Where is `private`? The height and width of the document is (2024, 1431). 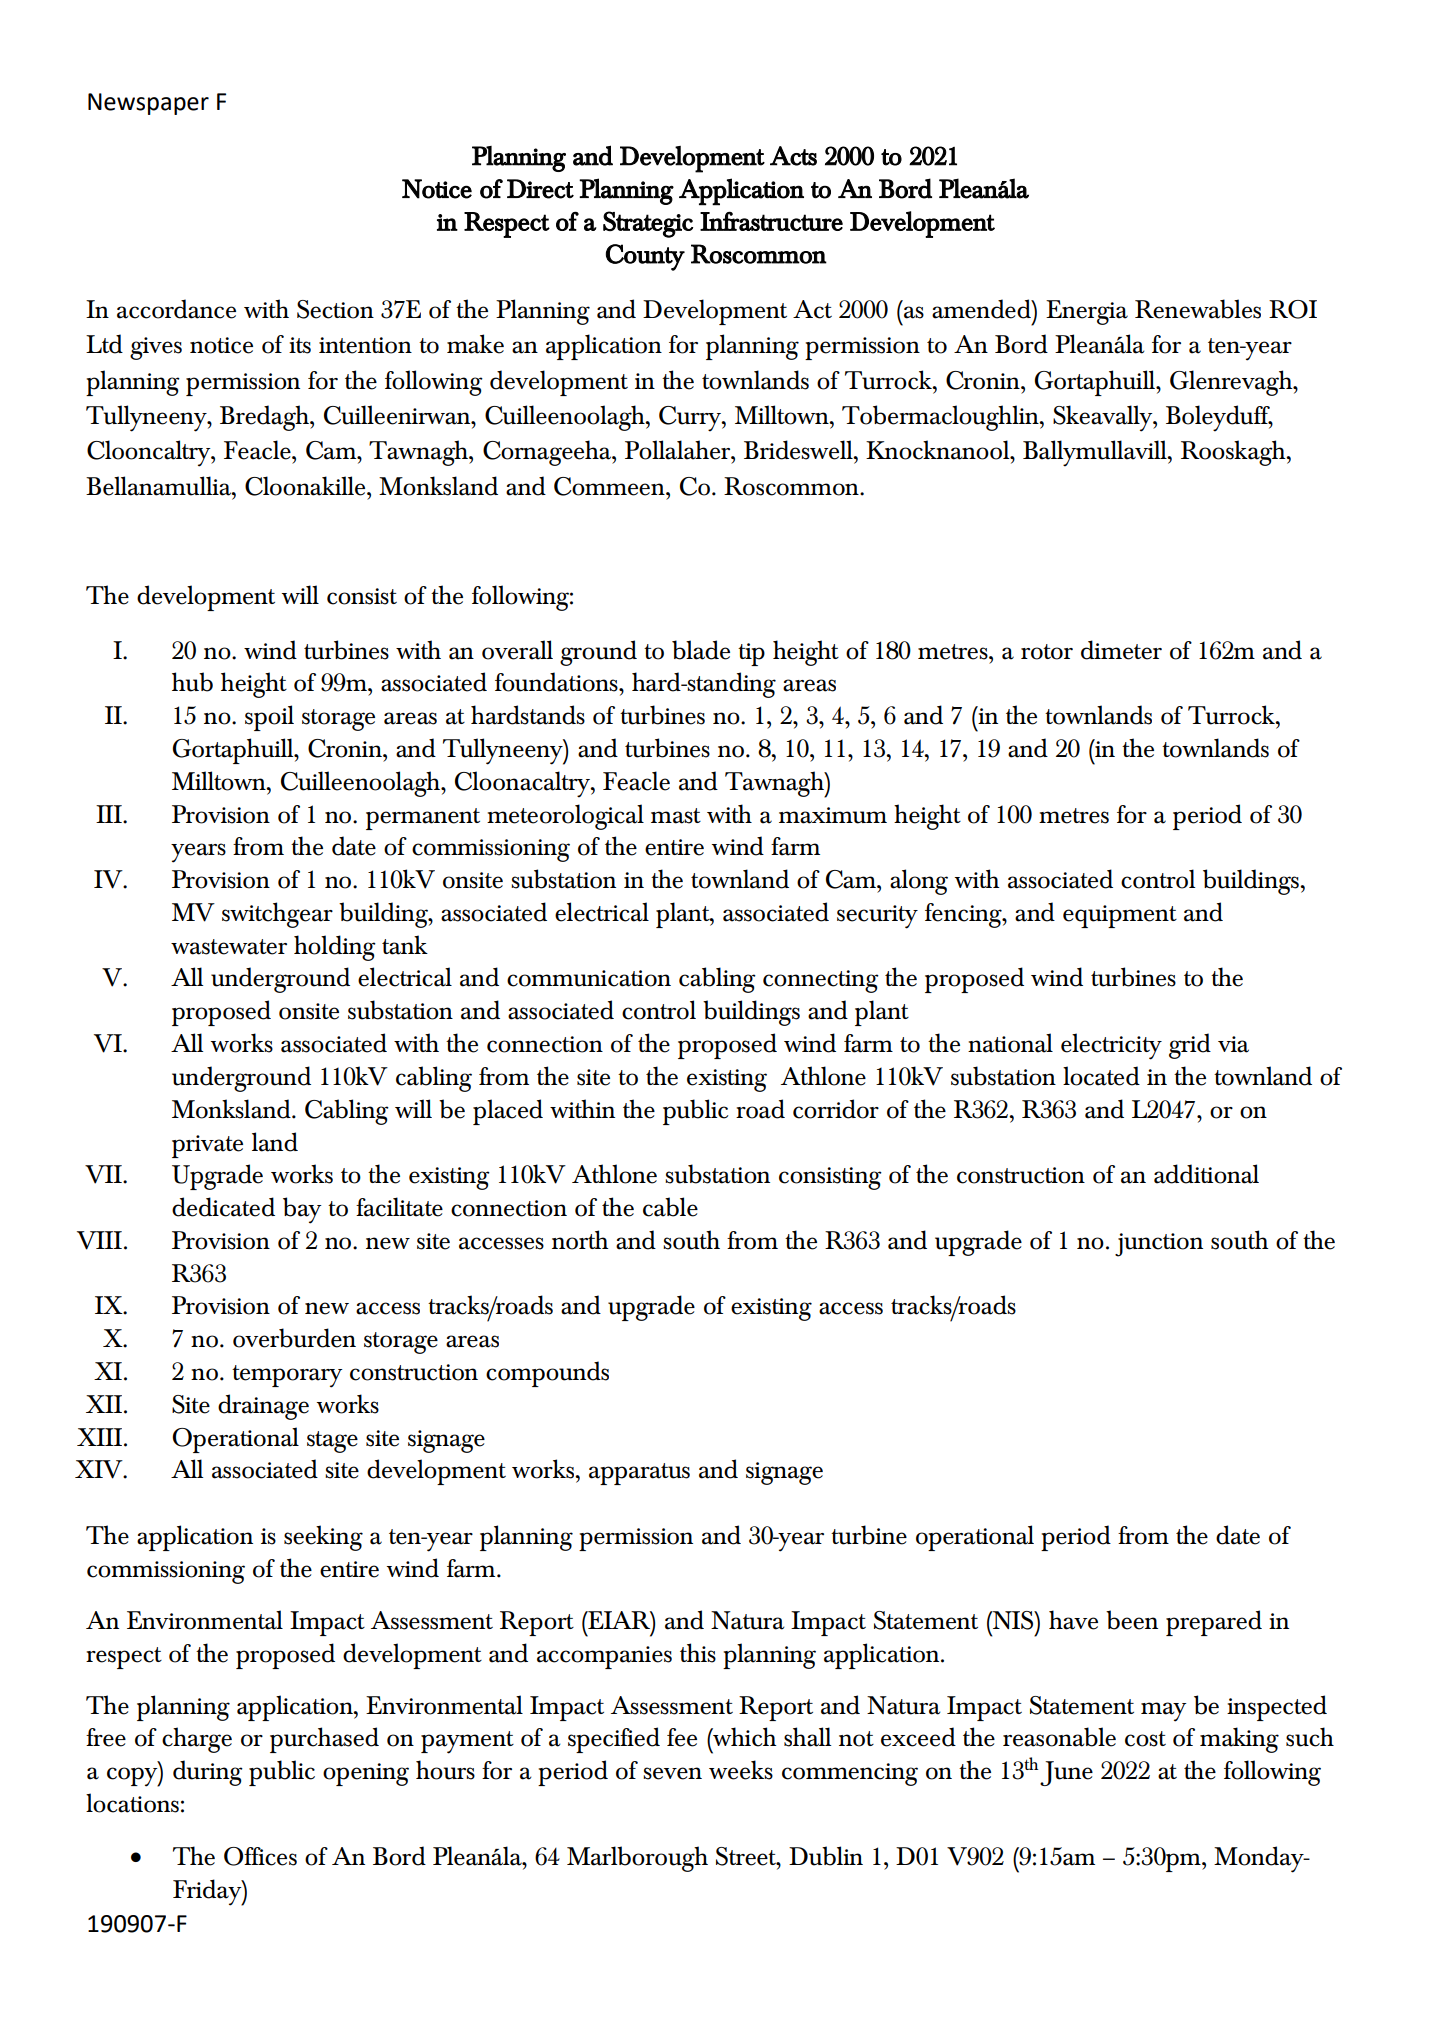
private is located at coordinates (207, 1146).
